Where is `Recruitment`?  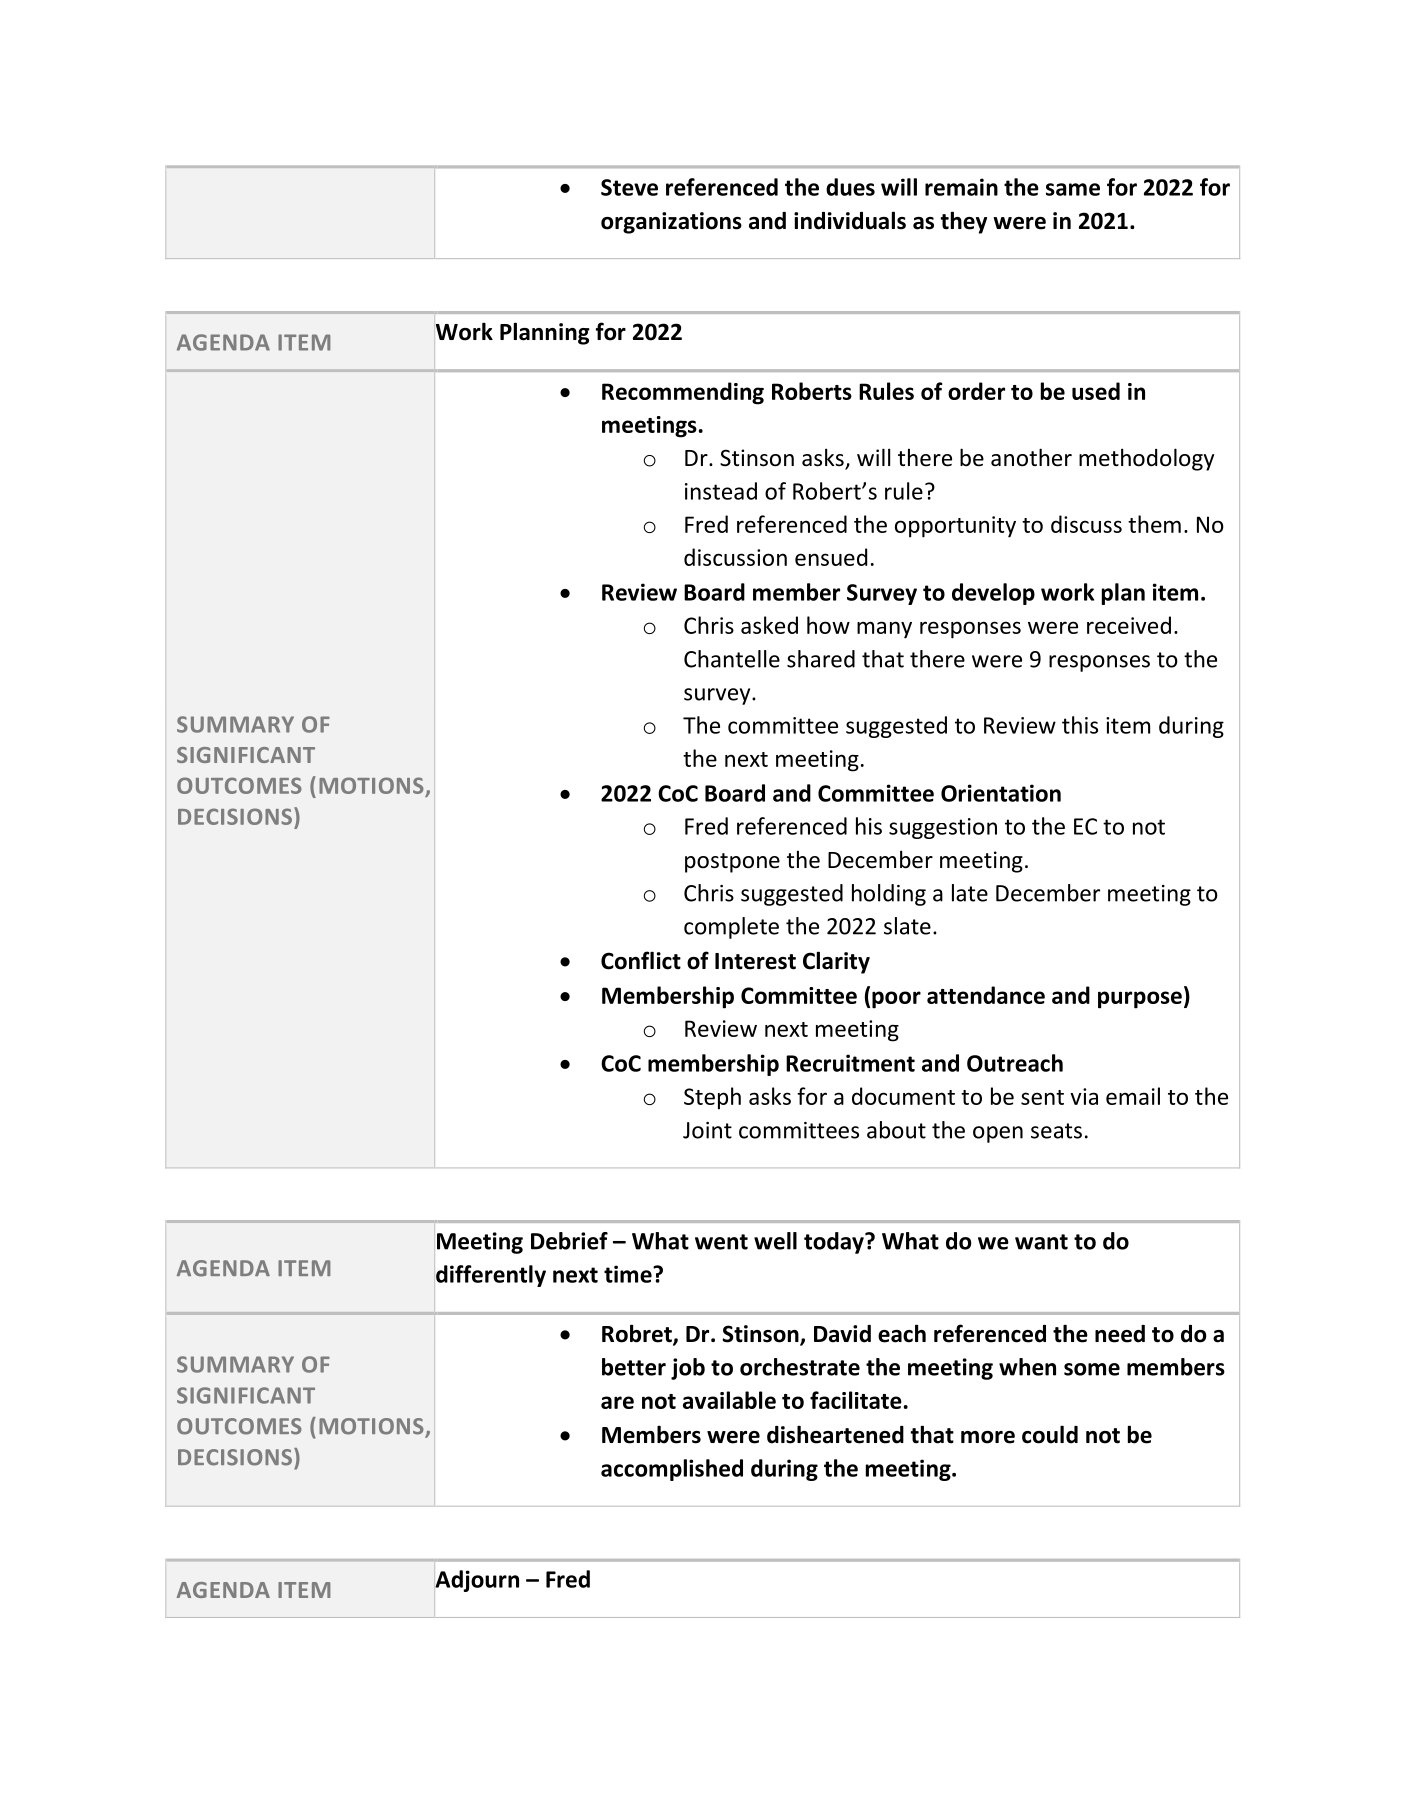
Recruitment is located at coordinates (850, 1063).
